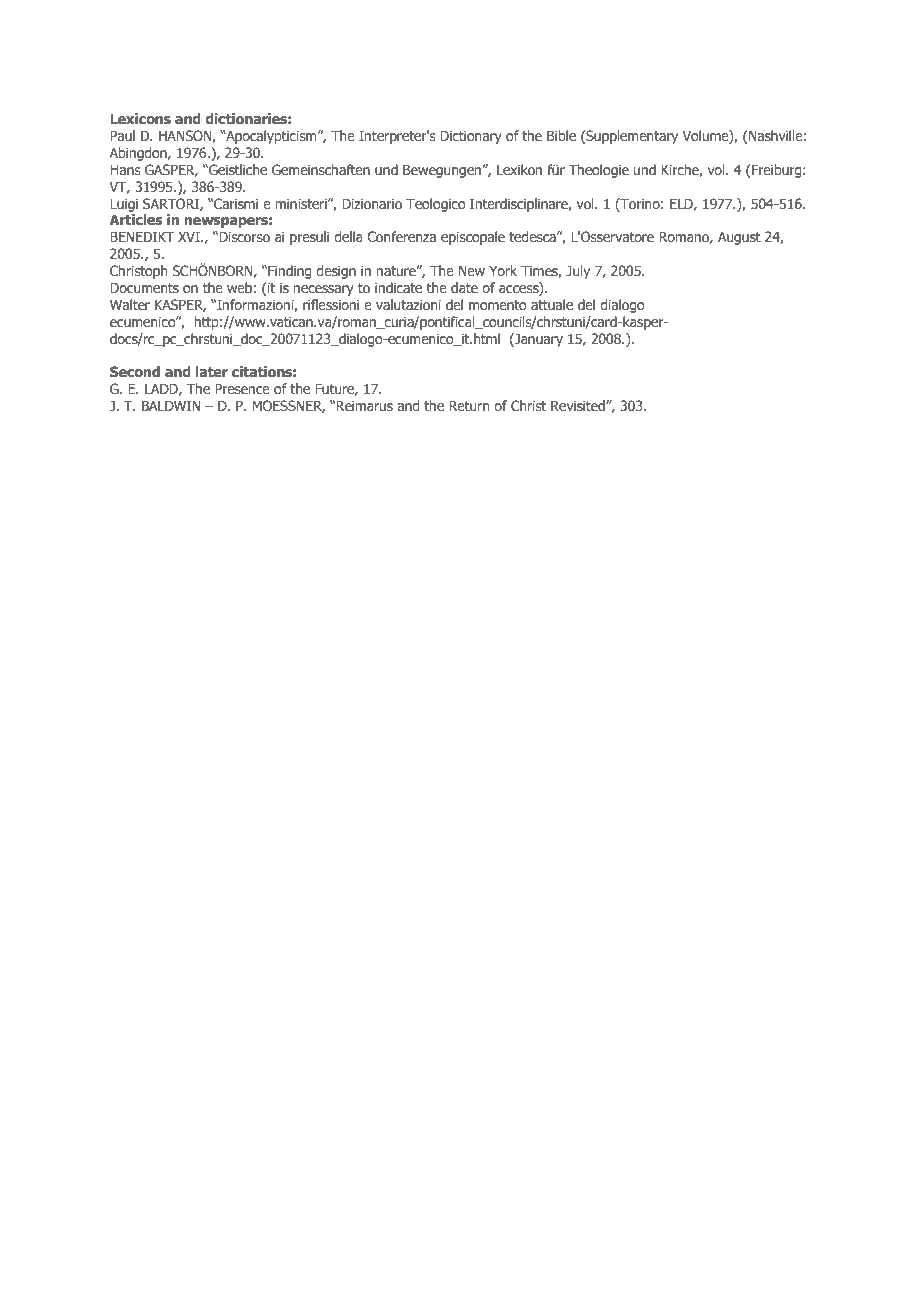  Describe the element at coordinates (578, 272) in the screenshot. I see `July` at that location.
